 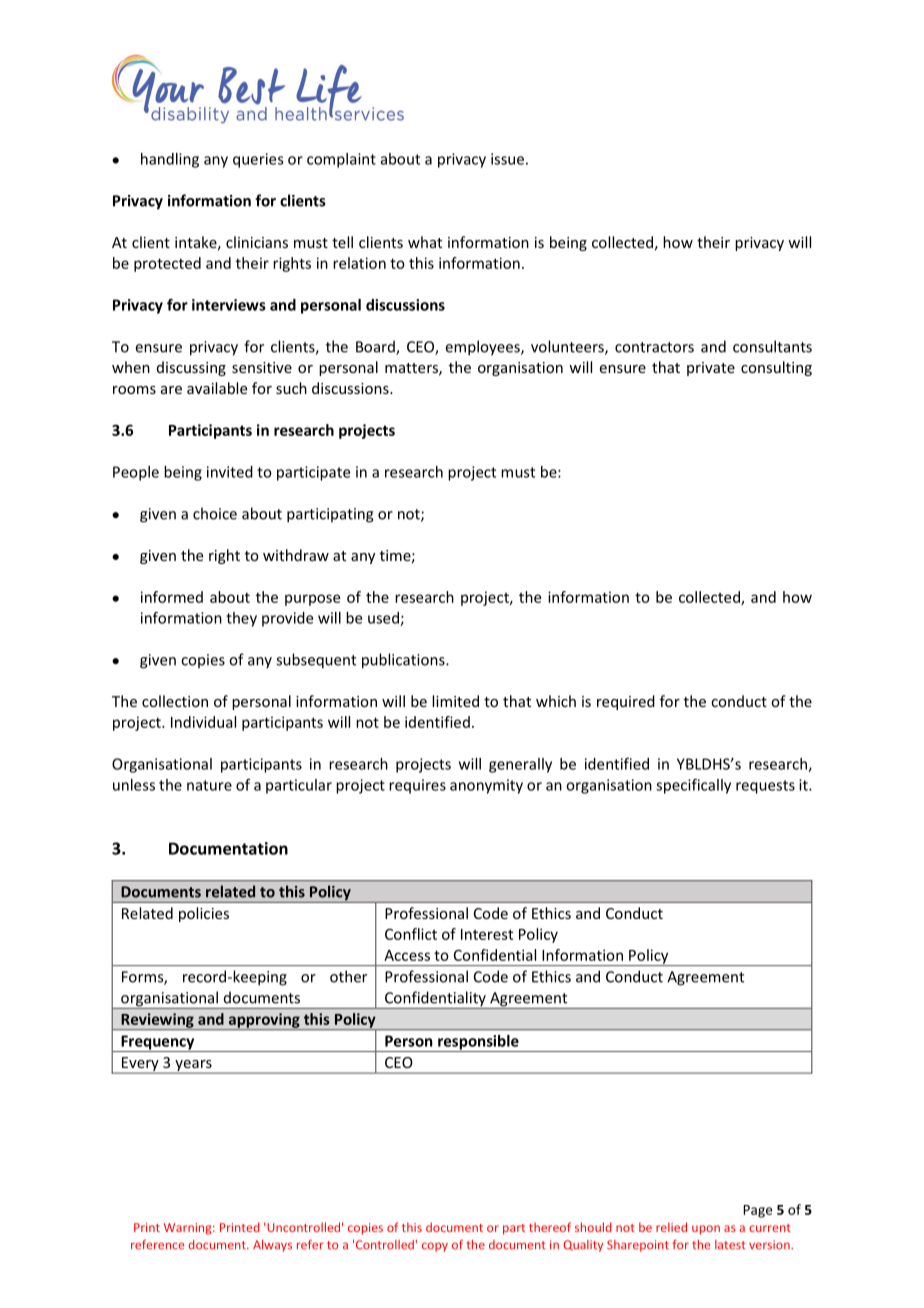 What do you see at coordinates (626, 702) in the screenshot?
I see `required` at bounding box center [626, 702].
